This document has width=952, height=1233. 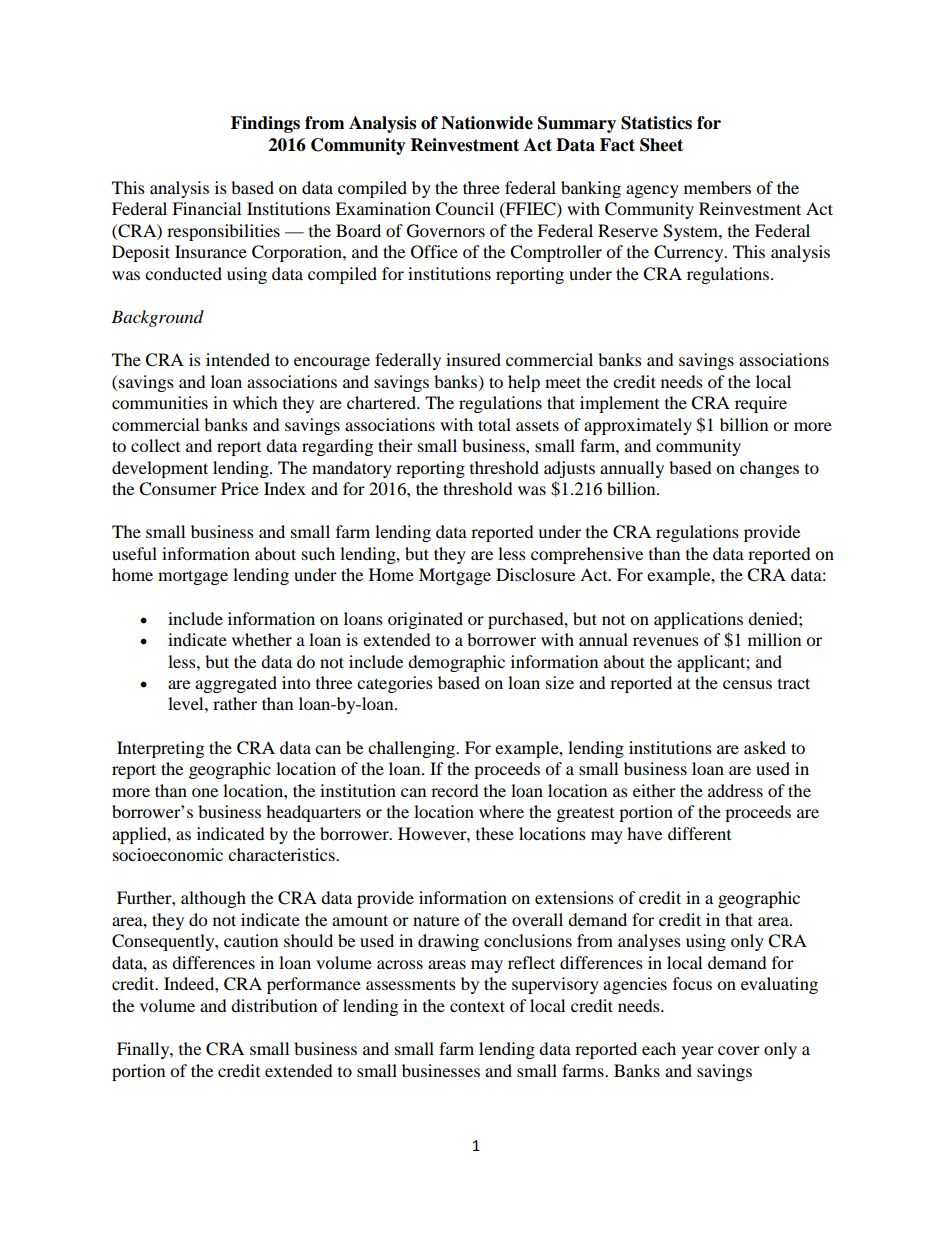 I want to click on asked, so click(x=765, y=747).
